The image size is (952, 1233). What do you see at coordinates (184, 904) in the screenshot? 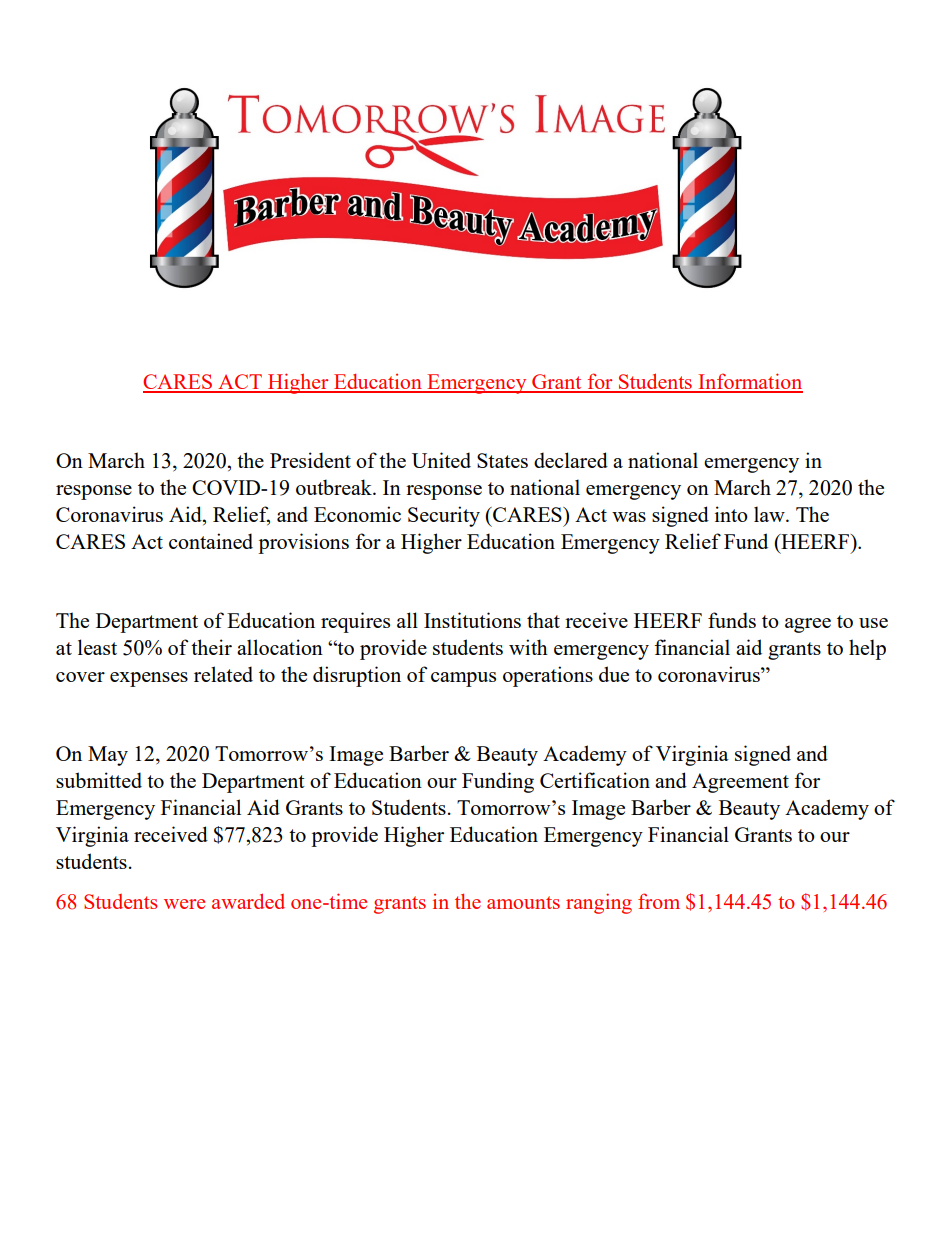
I see `were` at bounding box center [184, 904].
